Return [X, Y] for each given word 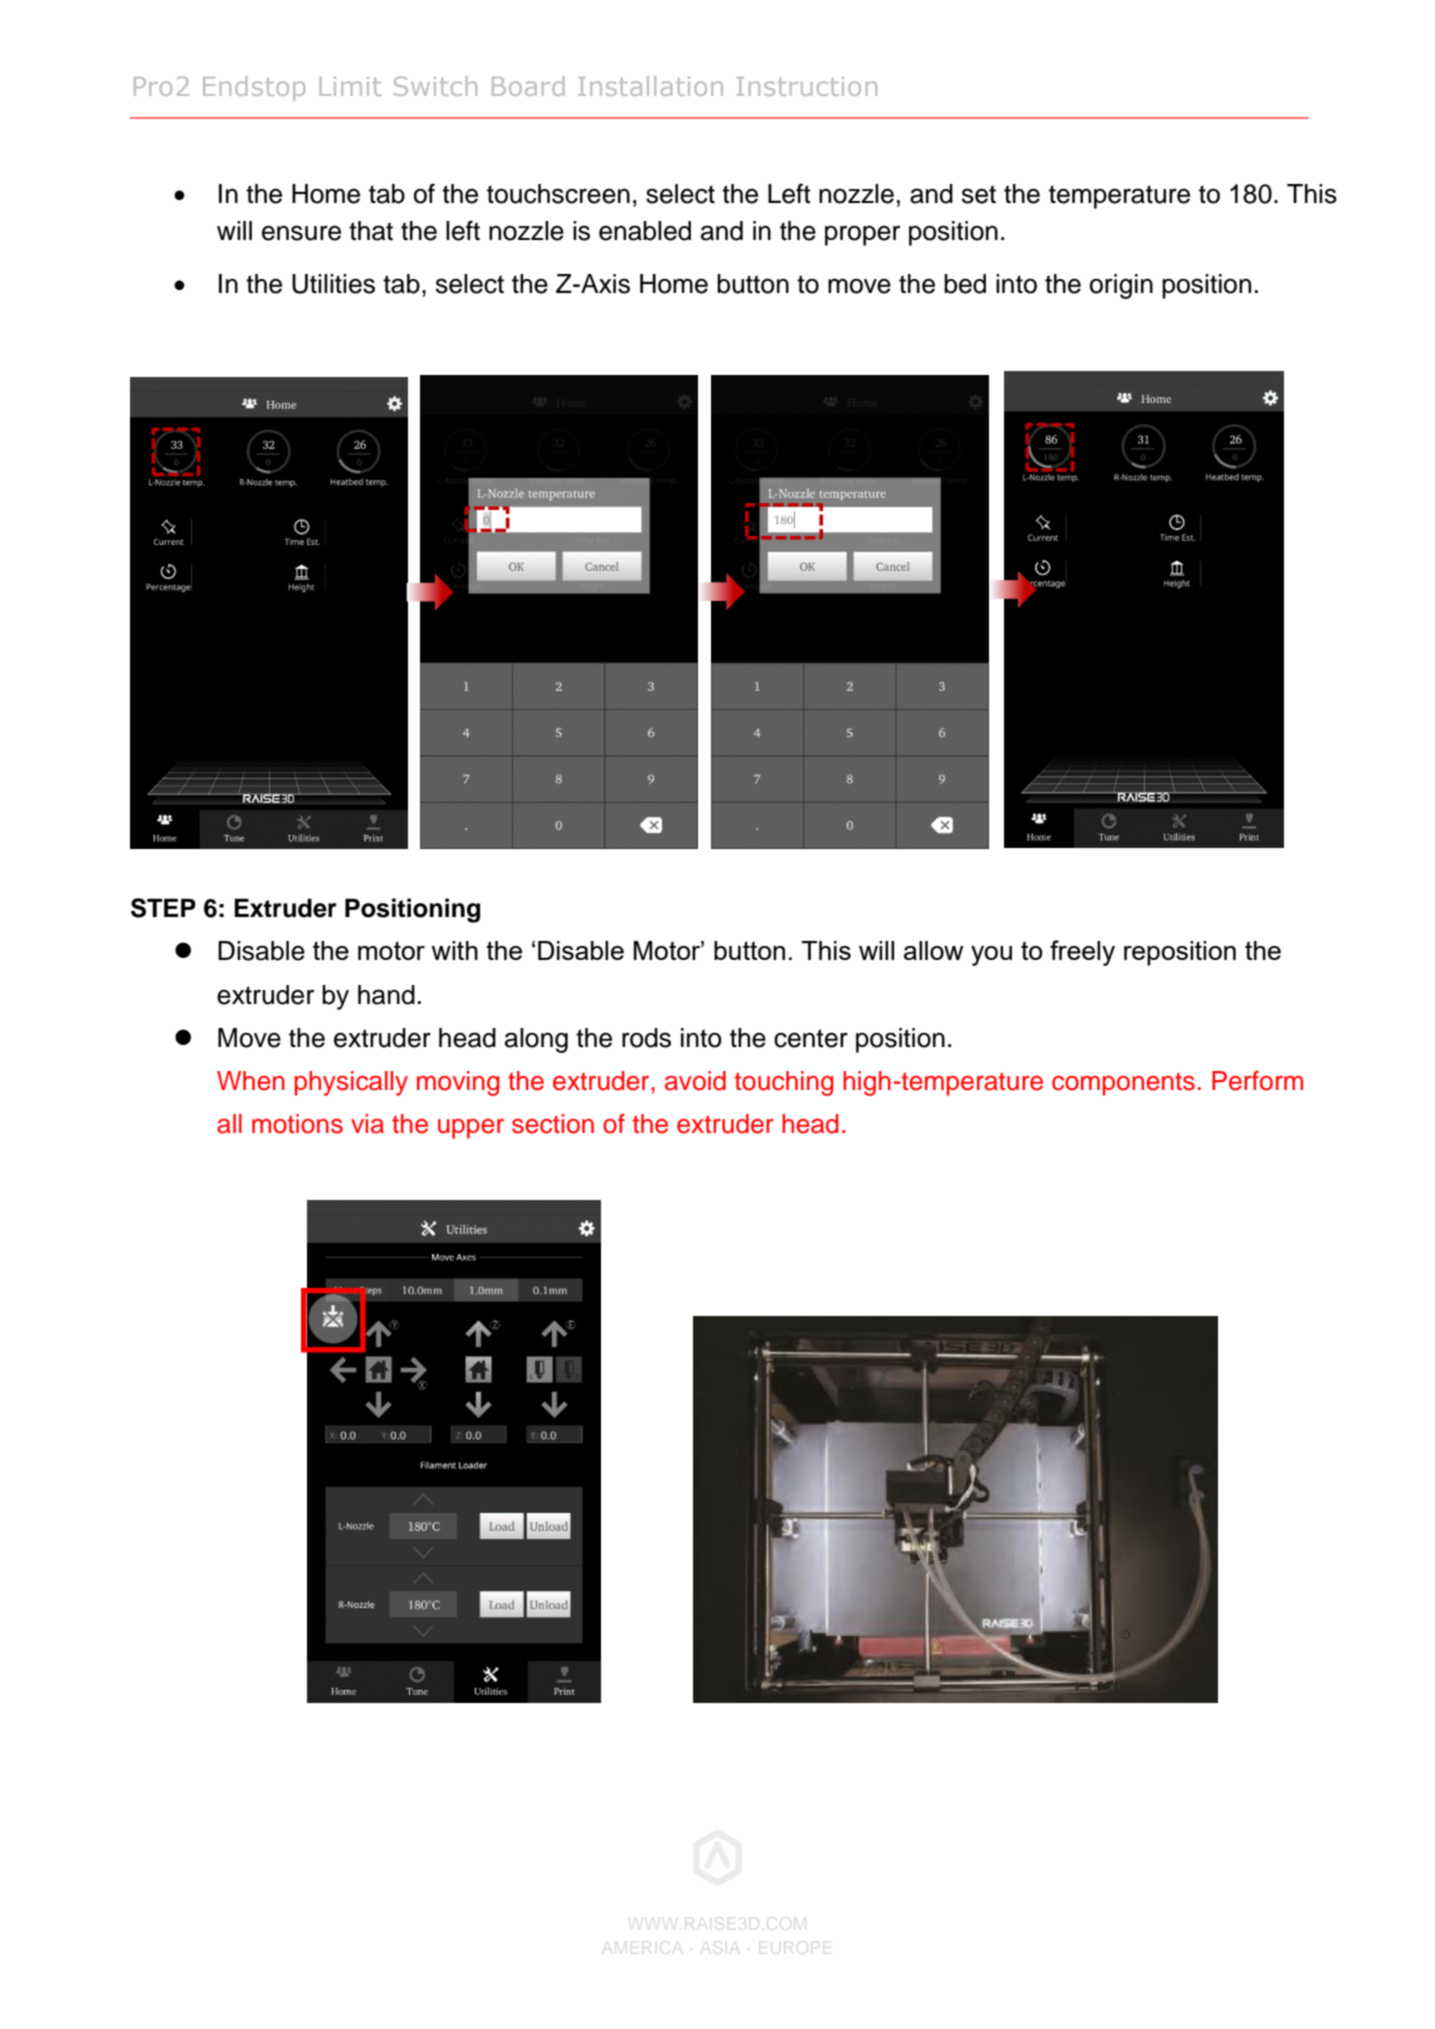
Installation [650, 86]
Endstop [254, 88]
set [979, 194]
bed [965, 284]
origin [1121, 286]
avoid [695, 1081]
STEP [163, 908]
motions [297, 1124]
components [1123, 1084]
